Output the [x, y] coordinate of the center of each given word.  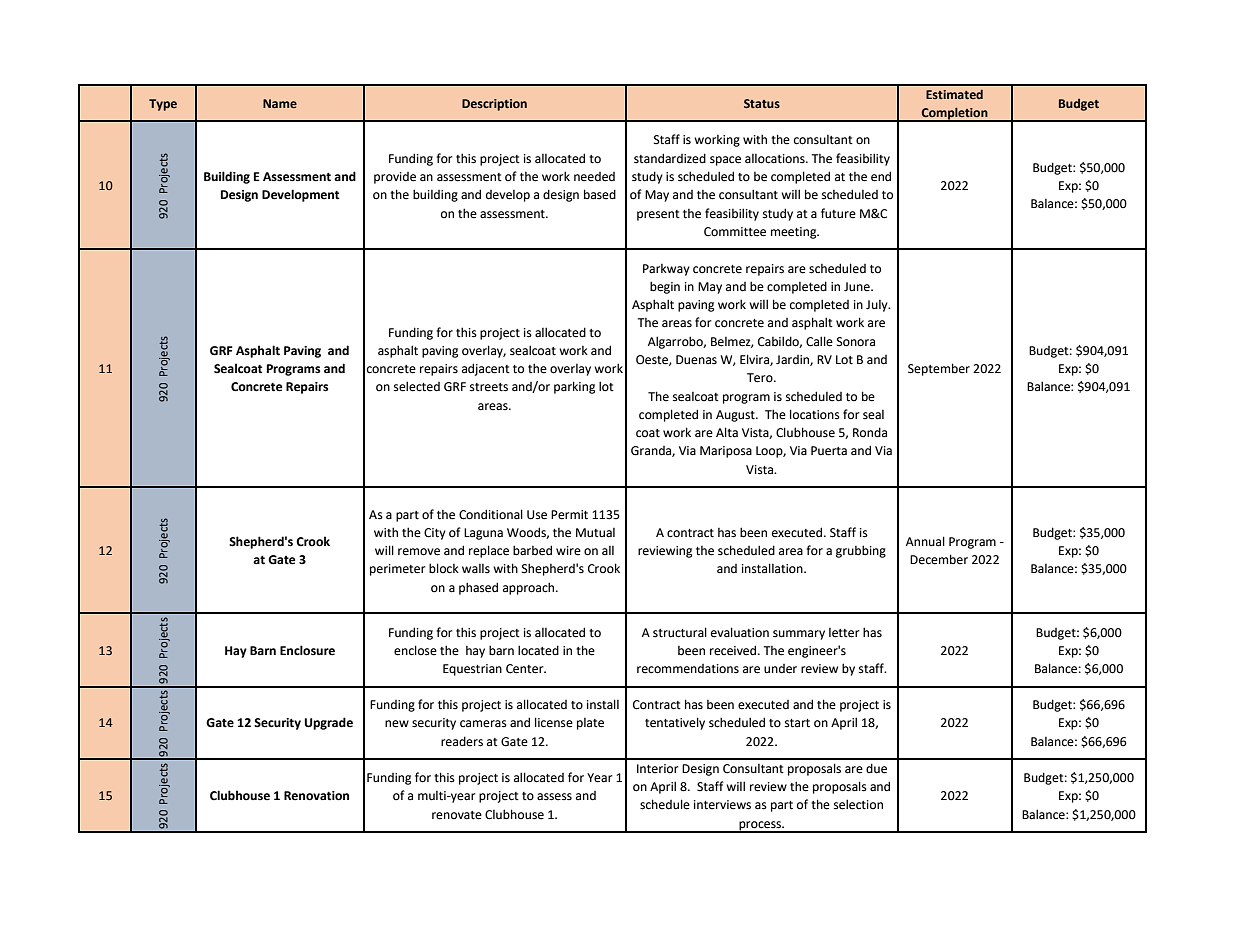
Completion [954, 114]
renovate [457, 815]
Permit [569, 515]
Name [280, 103]
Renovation [316, 796]
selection [858, 804]
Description [494, 105]
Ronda [870, 432]
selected [417, 386]
